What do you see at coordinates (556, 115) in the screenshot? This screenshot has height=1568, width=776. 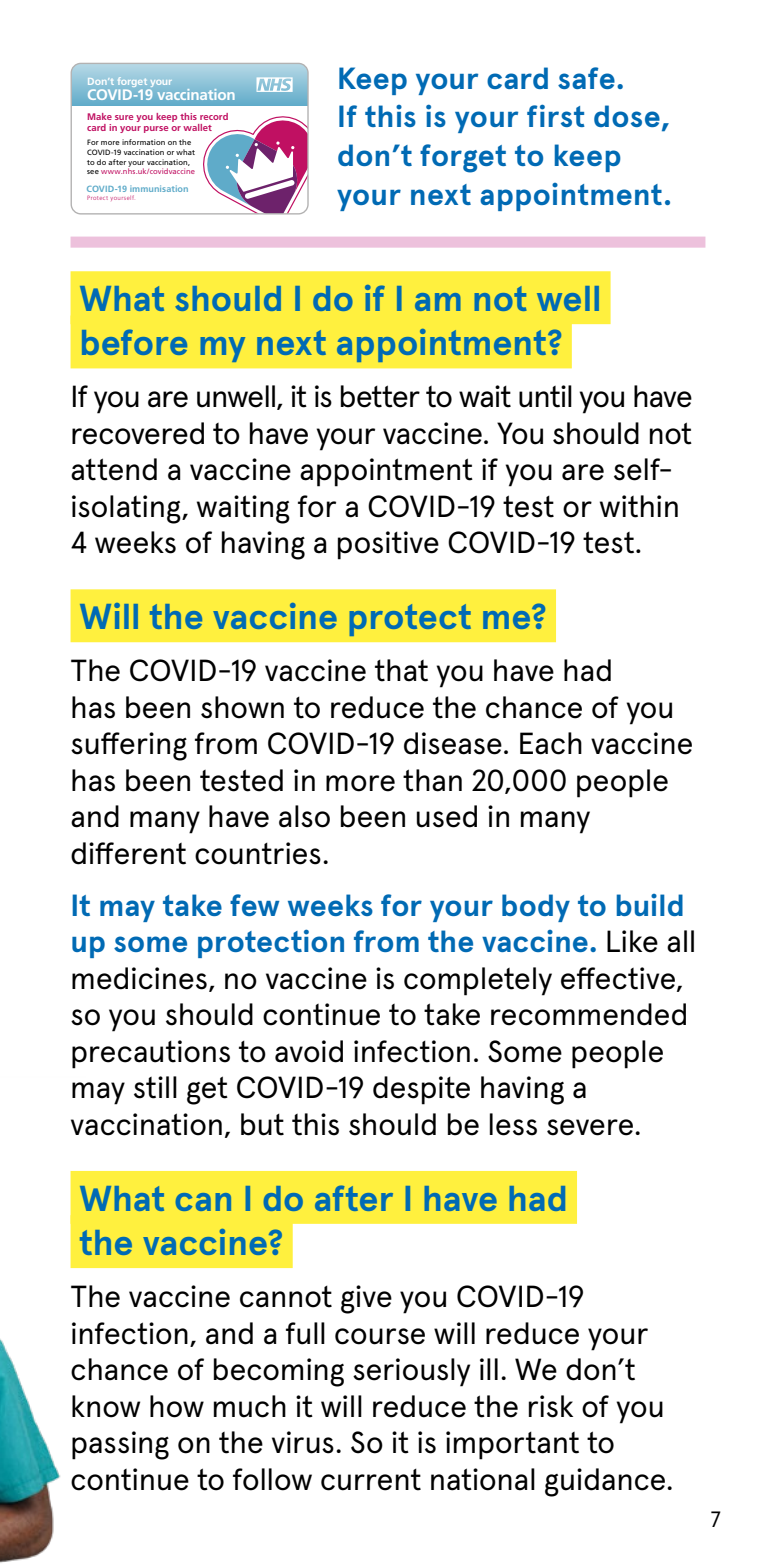 I see `first` at bounding box center [556, 115].
